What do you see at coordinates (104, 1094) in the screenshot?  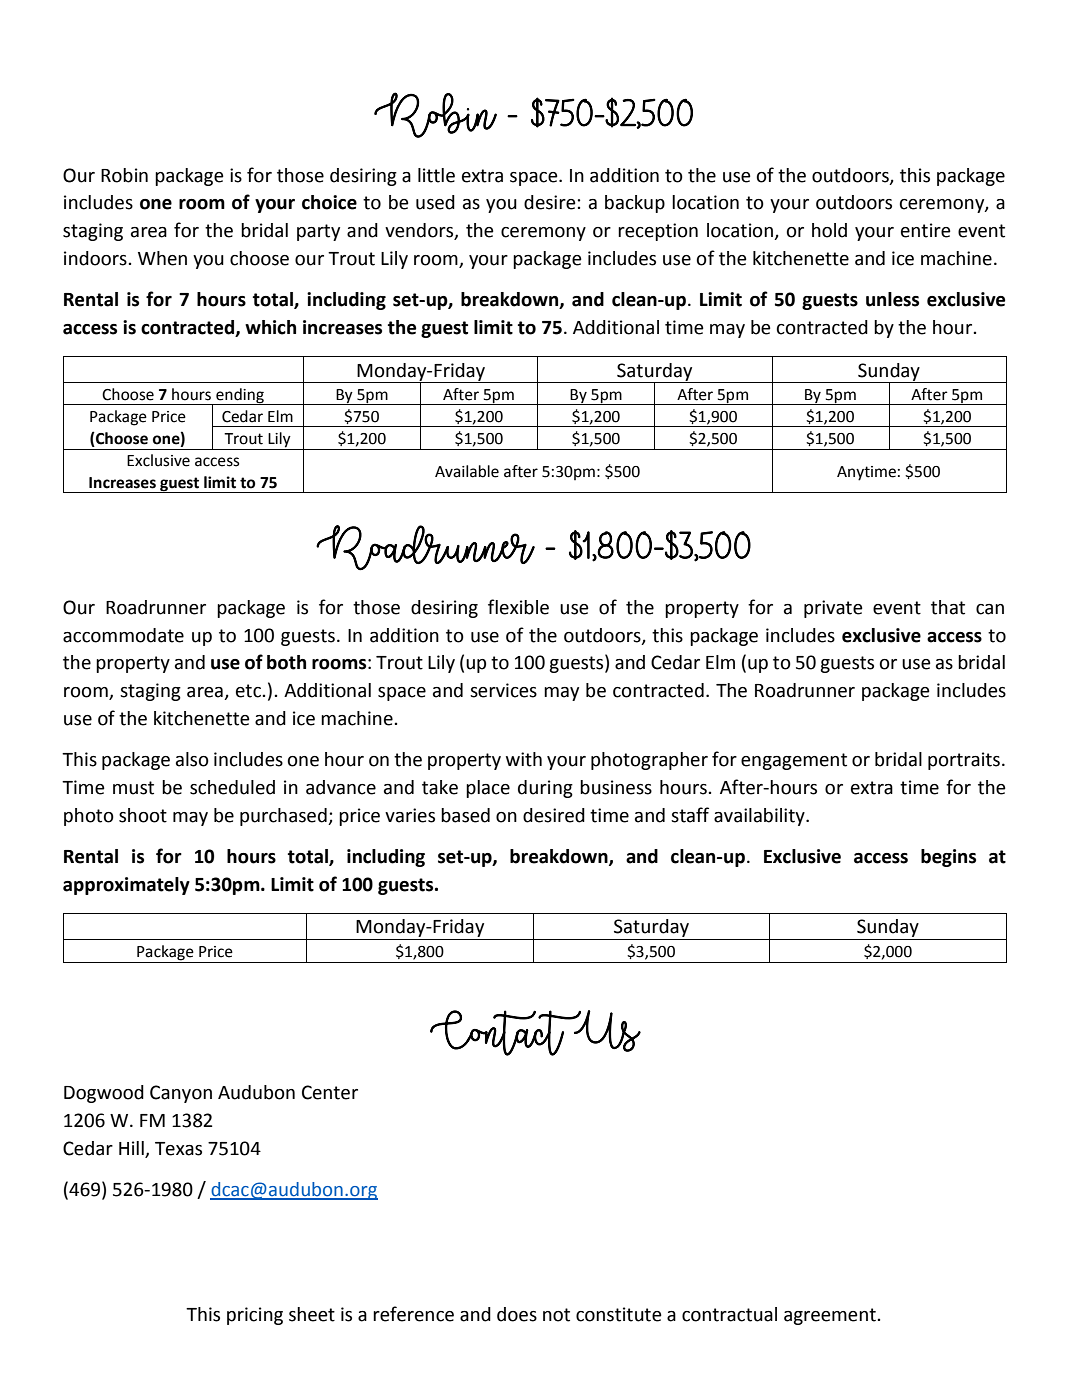 I see `Dogwood` at bounding box center [104, 1094].
